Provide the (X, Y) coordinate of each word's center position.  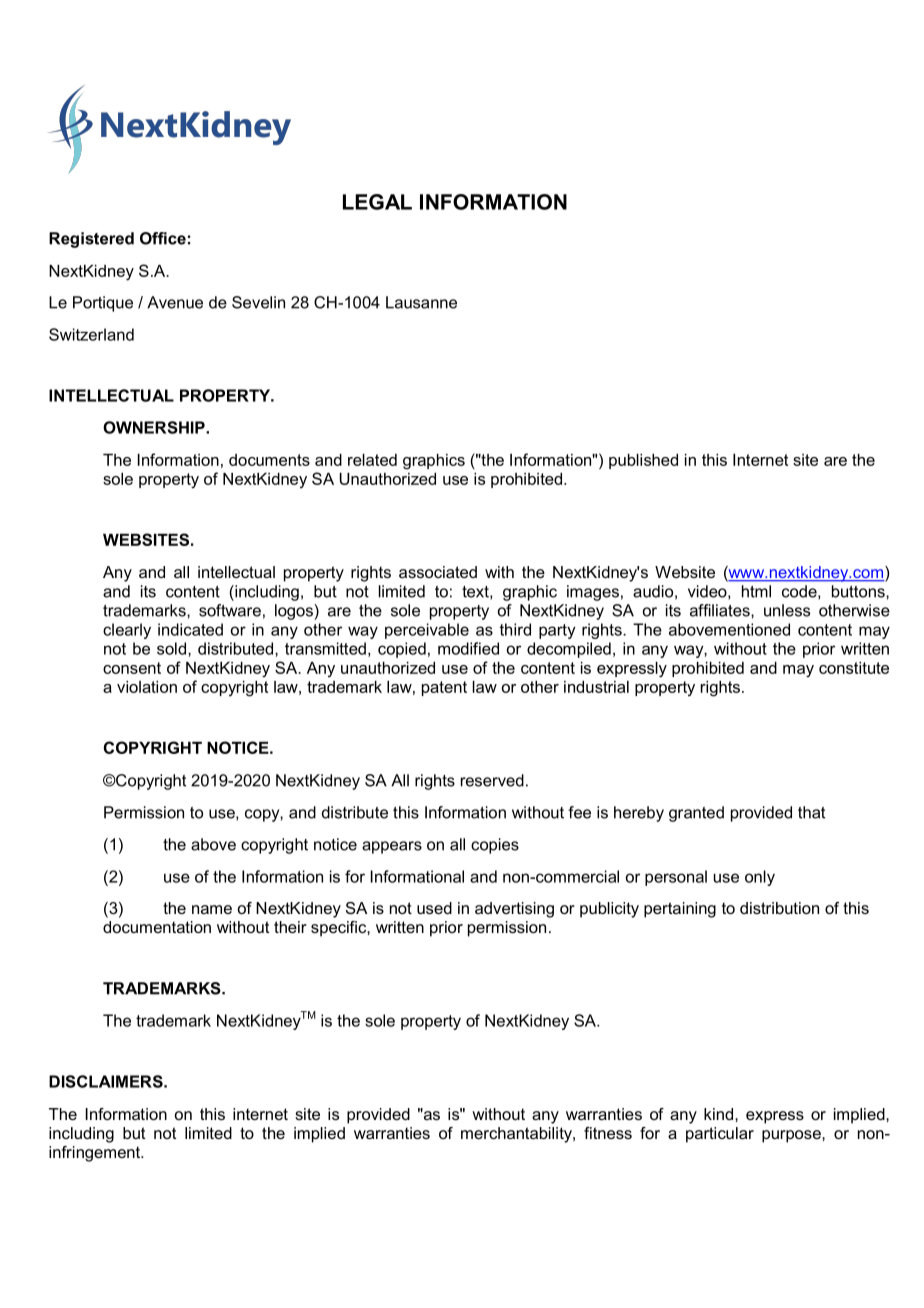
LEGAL (377, 202)
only (760, 878)
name (212, 909)
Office (163, 238)
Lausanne (421, 302)
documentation (157, 927)
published (643, 461)
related (372, 460)
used (434, 908)
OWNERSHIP (155, 427)
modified (468, 648)
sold (171, 648)
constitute (854, 668)
